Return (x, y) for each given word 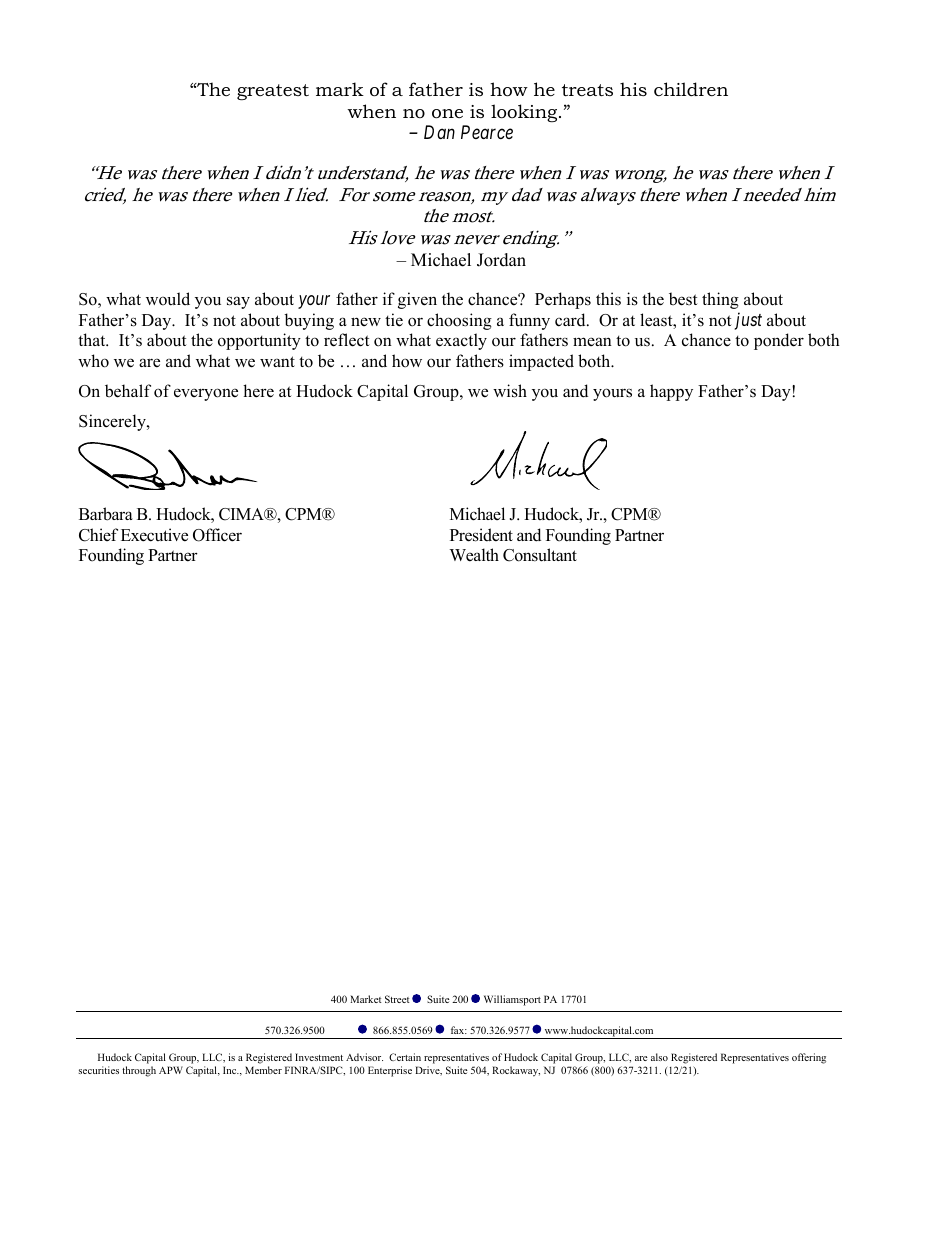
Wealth (474, 555)
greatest (273, 92)
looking (525, 113)
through (139, 1071)
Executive (154, 535)
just (748, 321)
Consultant (540, 555)
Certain (405, 1057)
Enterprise (390, 1071)
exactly (461, 341)
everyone (206, 394)
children (691, 89)
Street (397, 999)
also (659, 1057)
